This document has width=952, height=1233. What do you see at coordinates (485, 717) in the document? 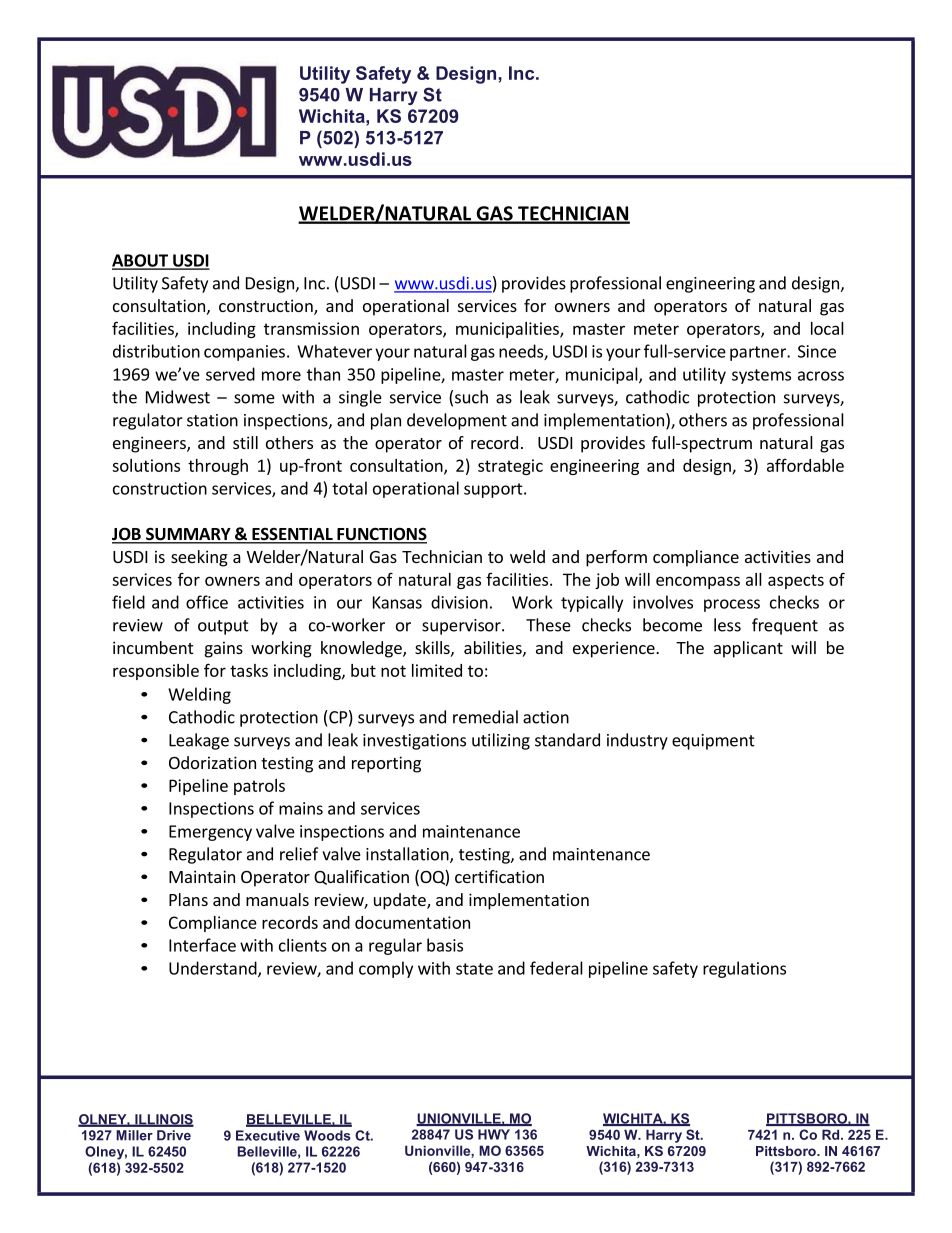
I see `remedial` at bounding box center [485, 717].
